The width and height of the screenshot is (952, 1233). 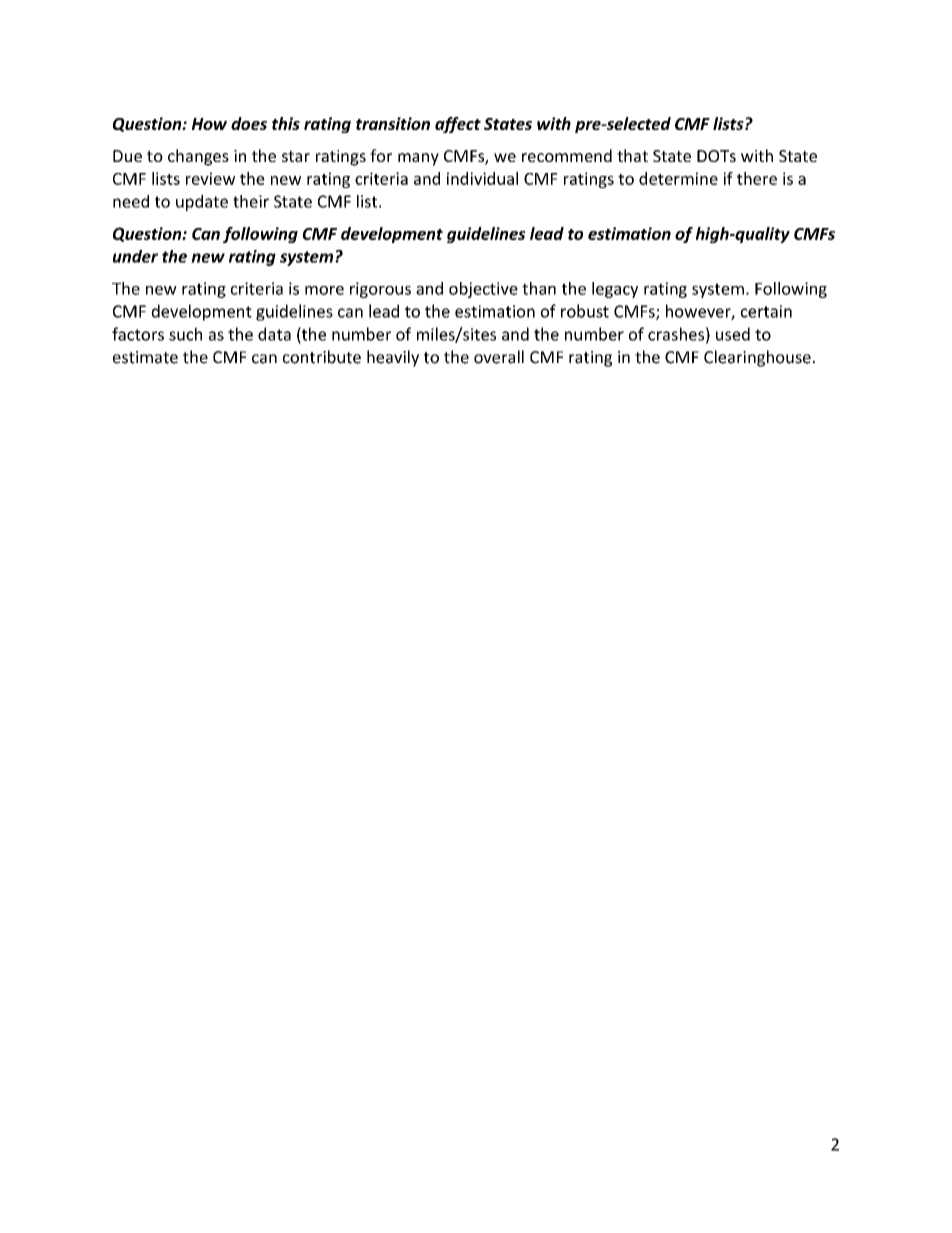 What do you see at coordinates (458, 125) in the screenshot?
I see `affect` at bounding box center [458, 125].
